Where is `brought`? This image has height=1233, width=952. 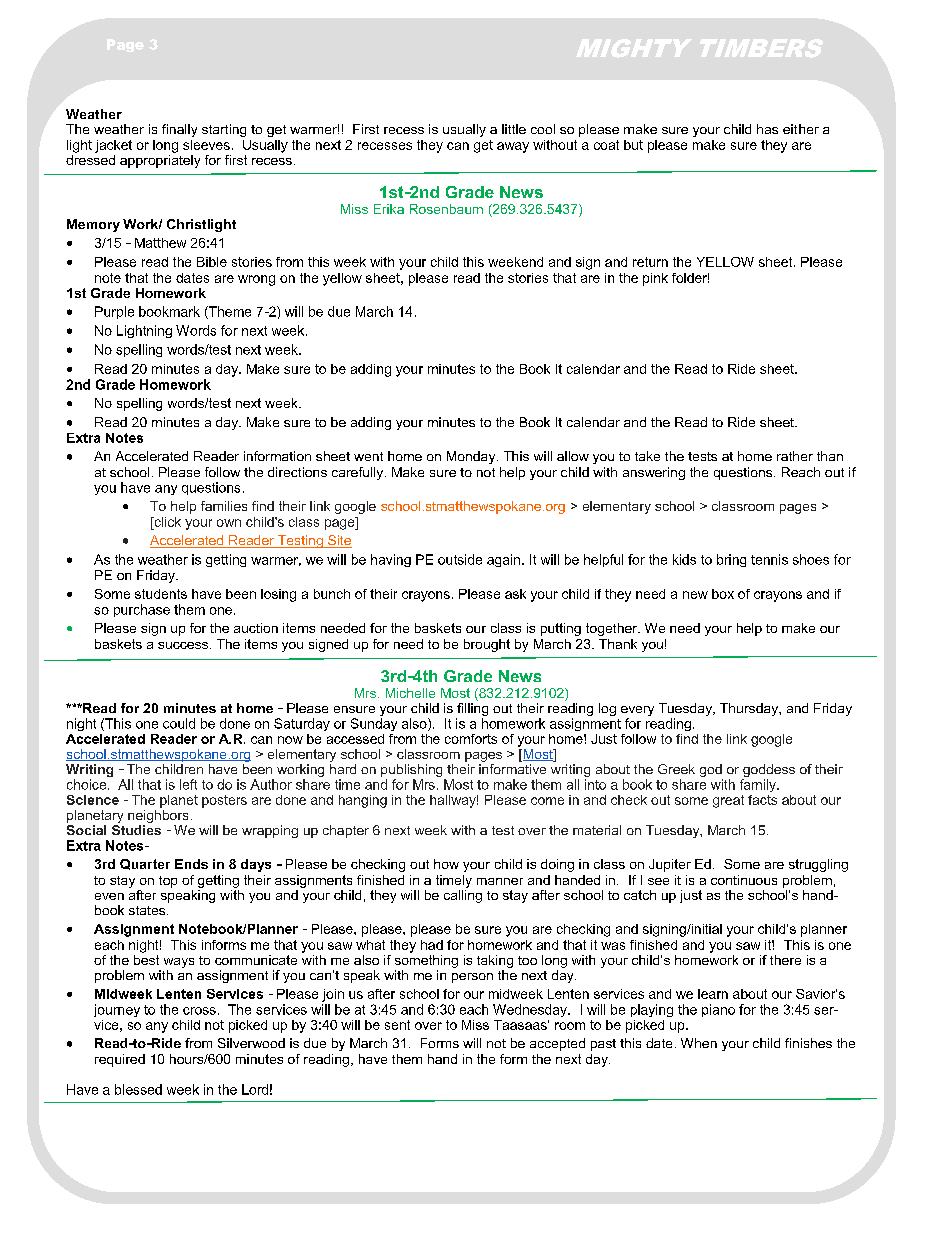 brought is located at coordinates (487, 645).
